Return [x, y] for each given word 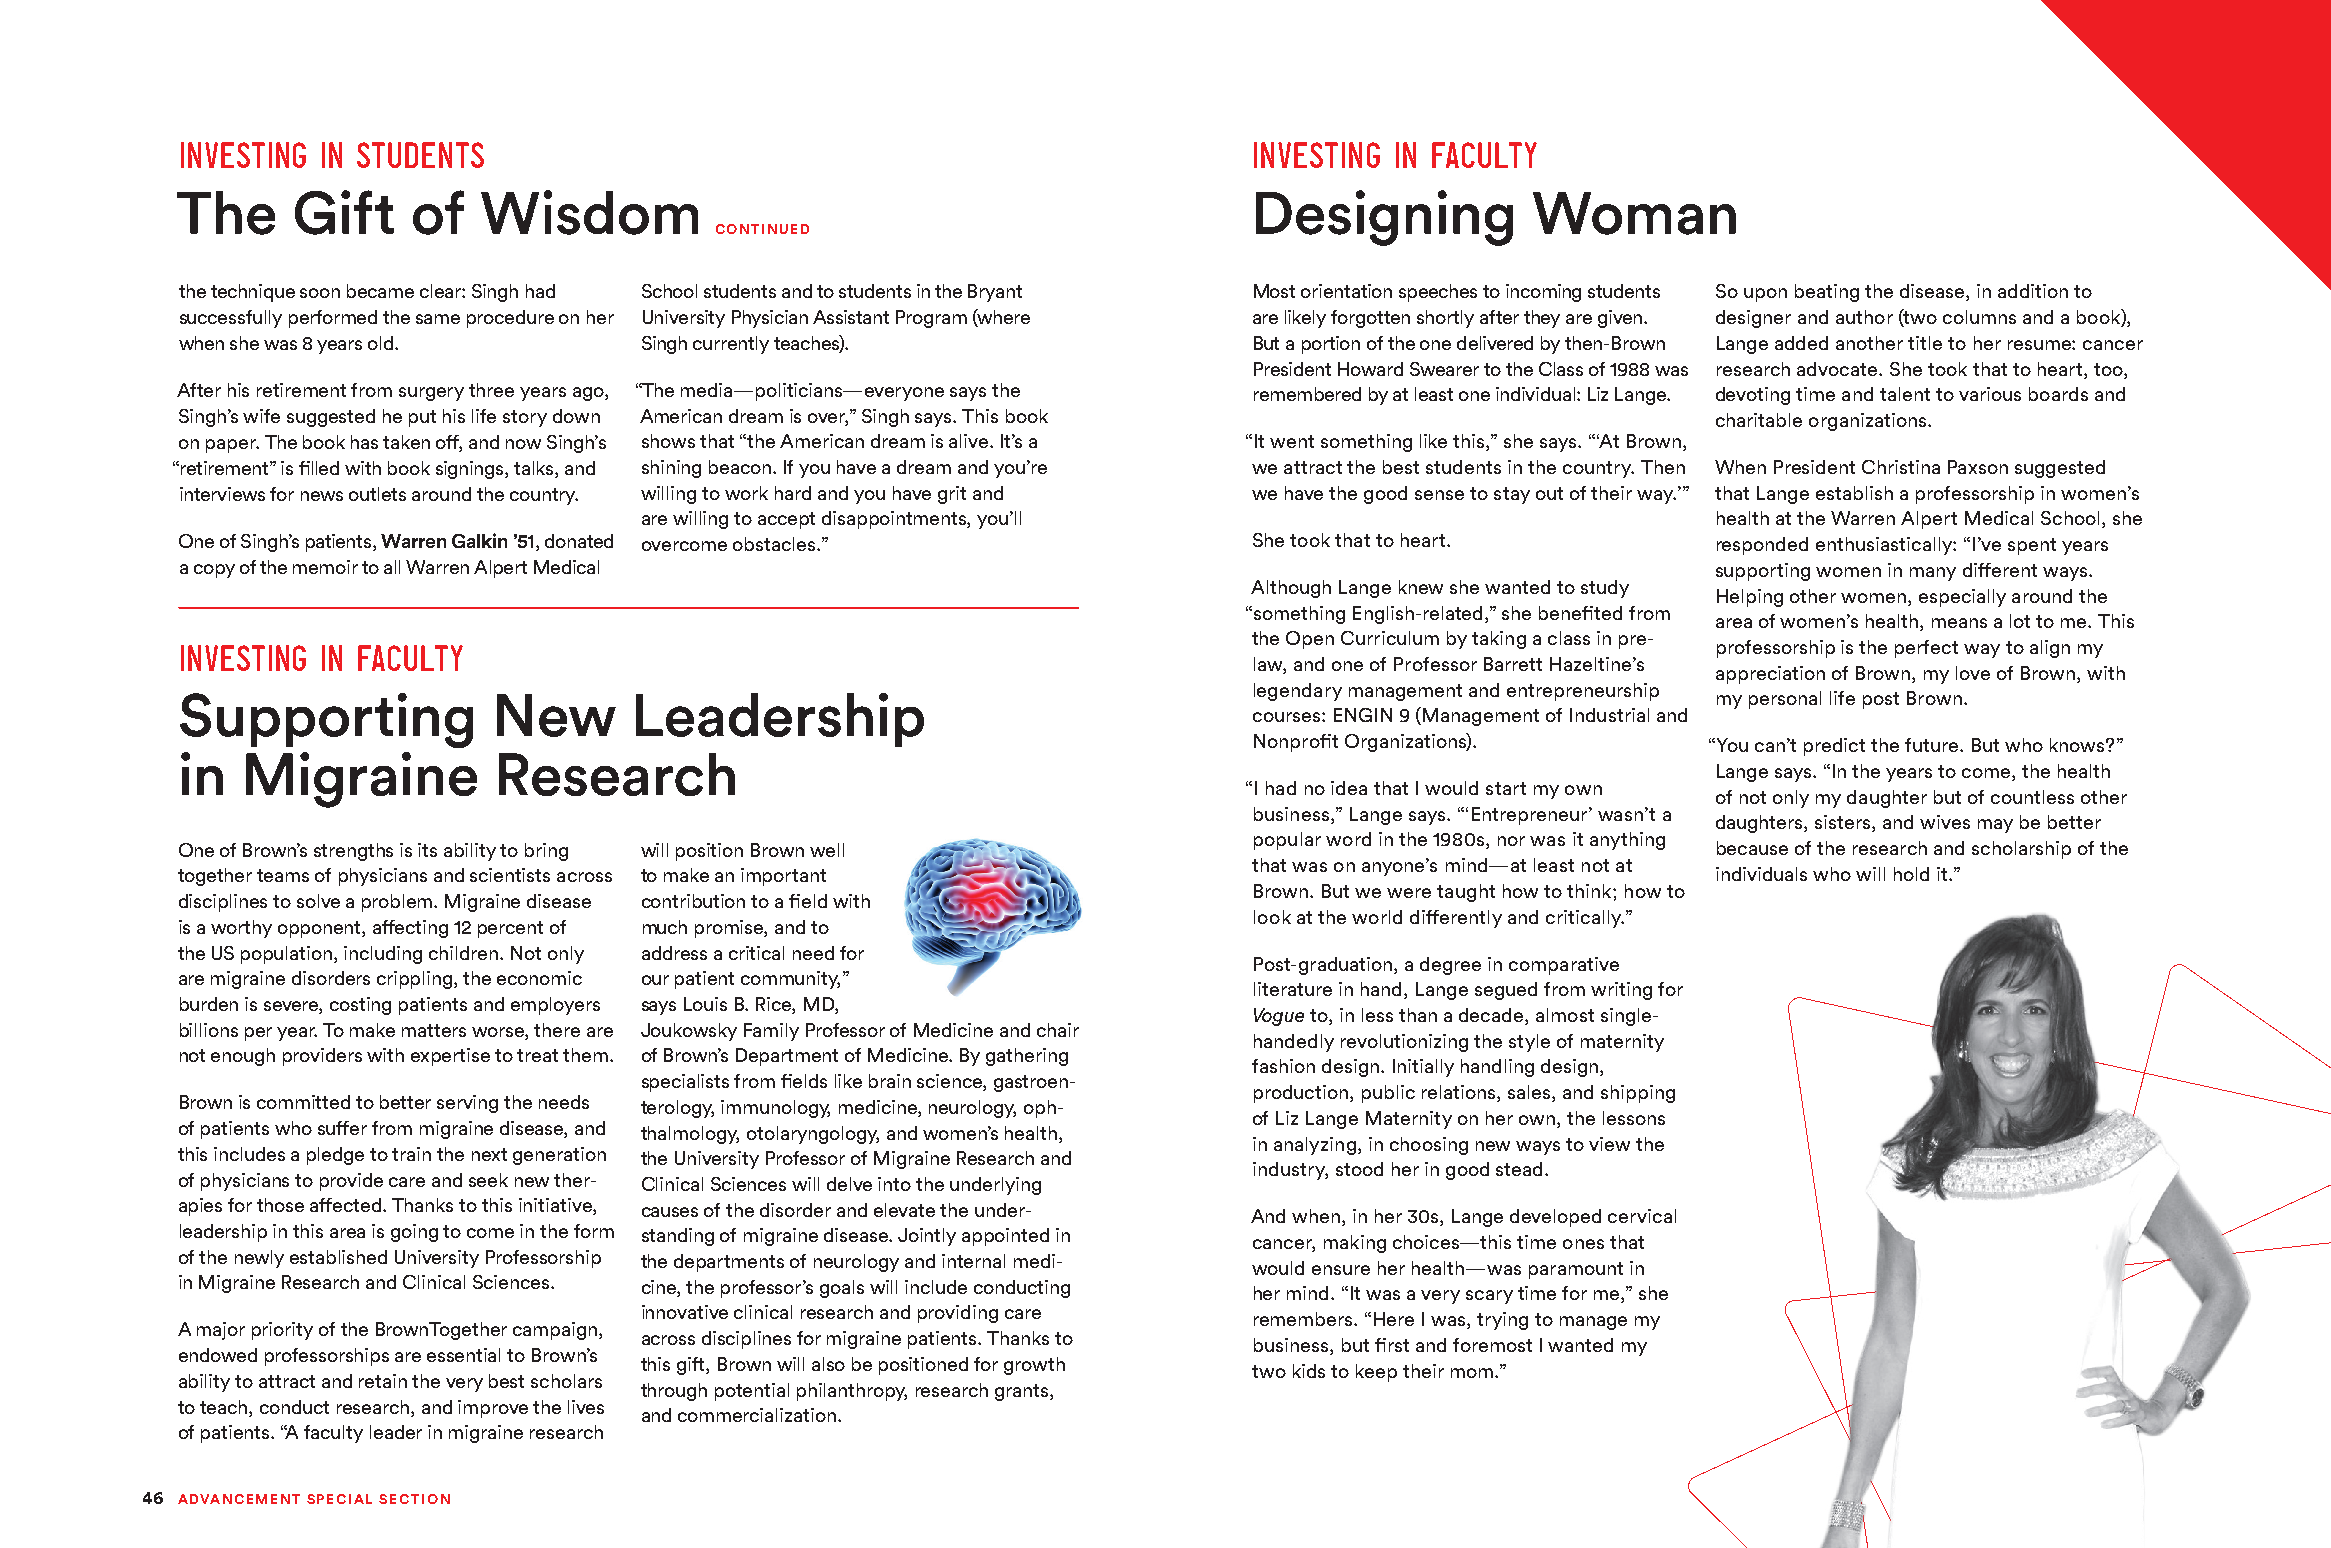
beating [1827, 293]
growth [1034, 1366]
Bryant [995, 293]
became [380, 291]
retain [383, 1381]
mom [1473, 1373]
